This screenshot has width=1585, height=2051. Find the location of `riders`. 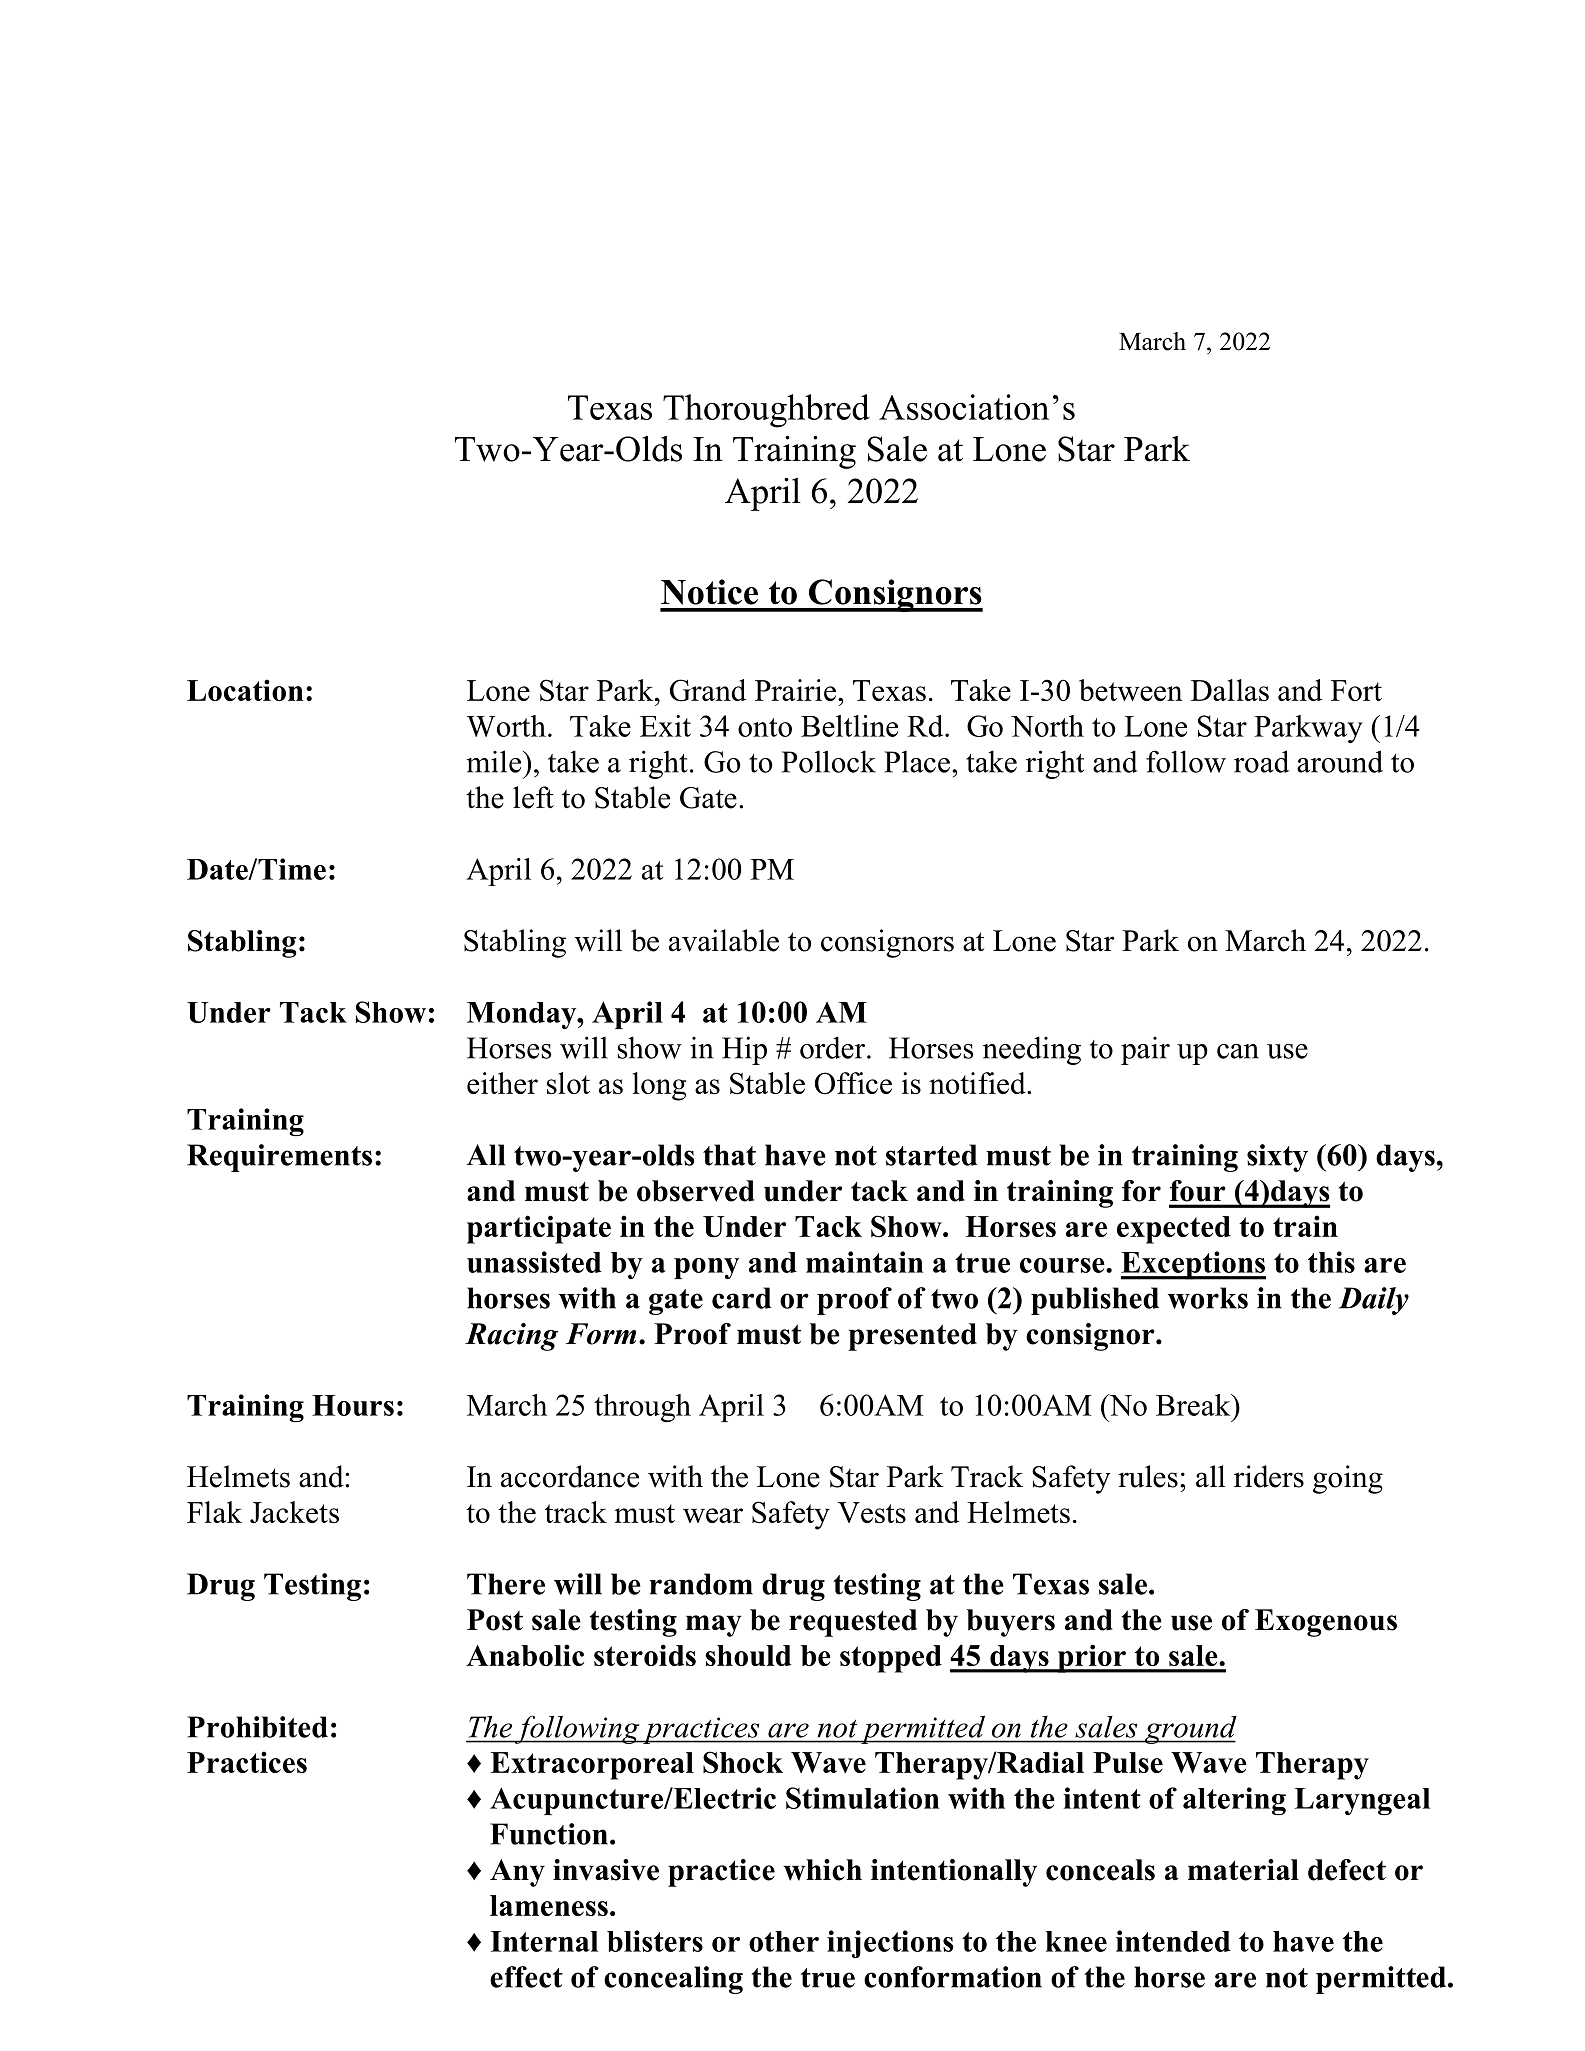

riders is located at coordinates (1269, 1476).
